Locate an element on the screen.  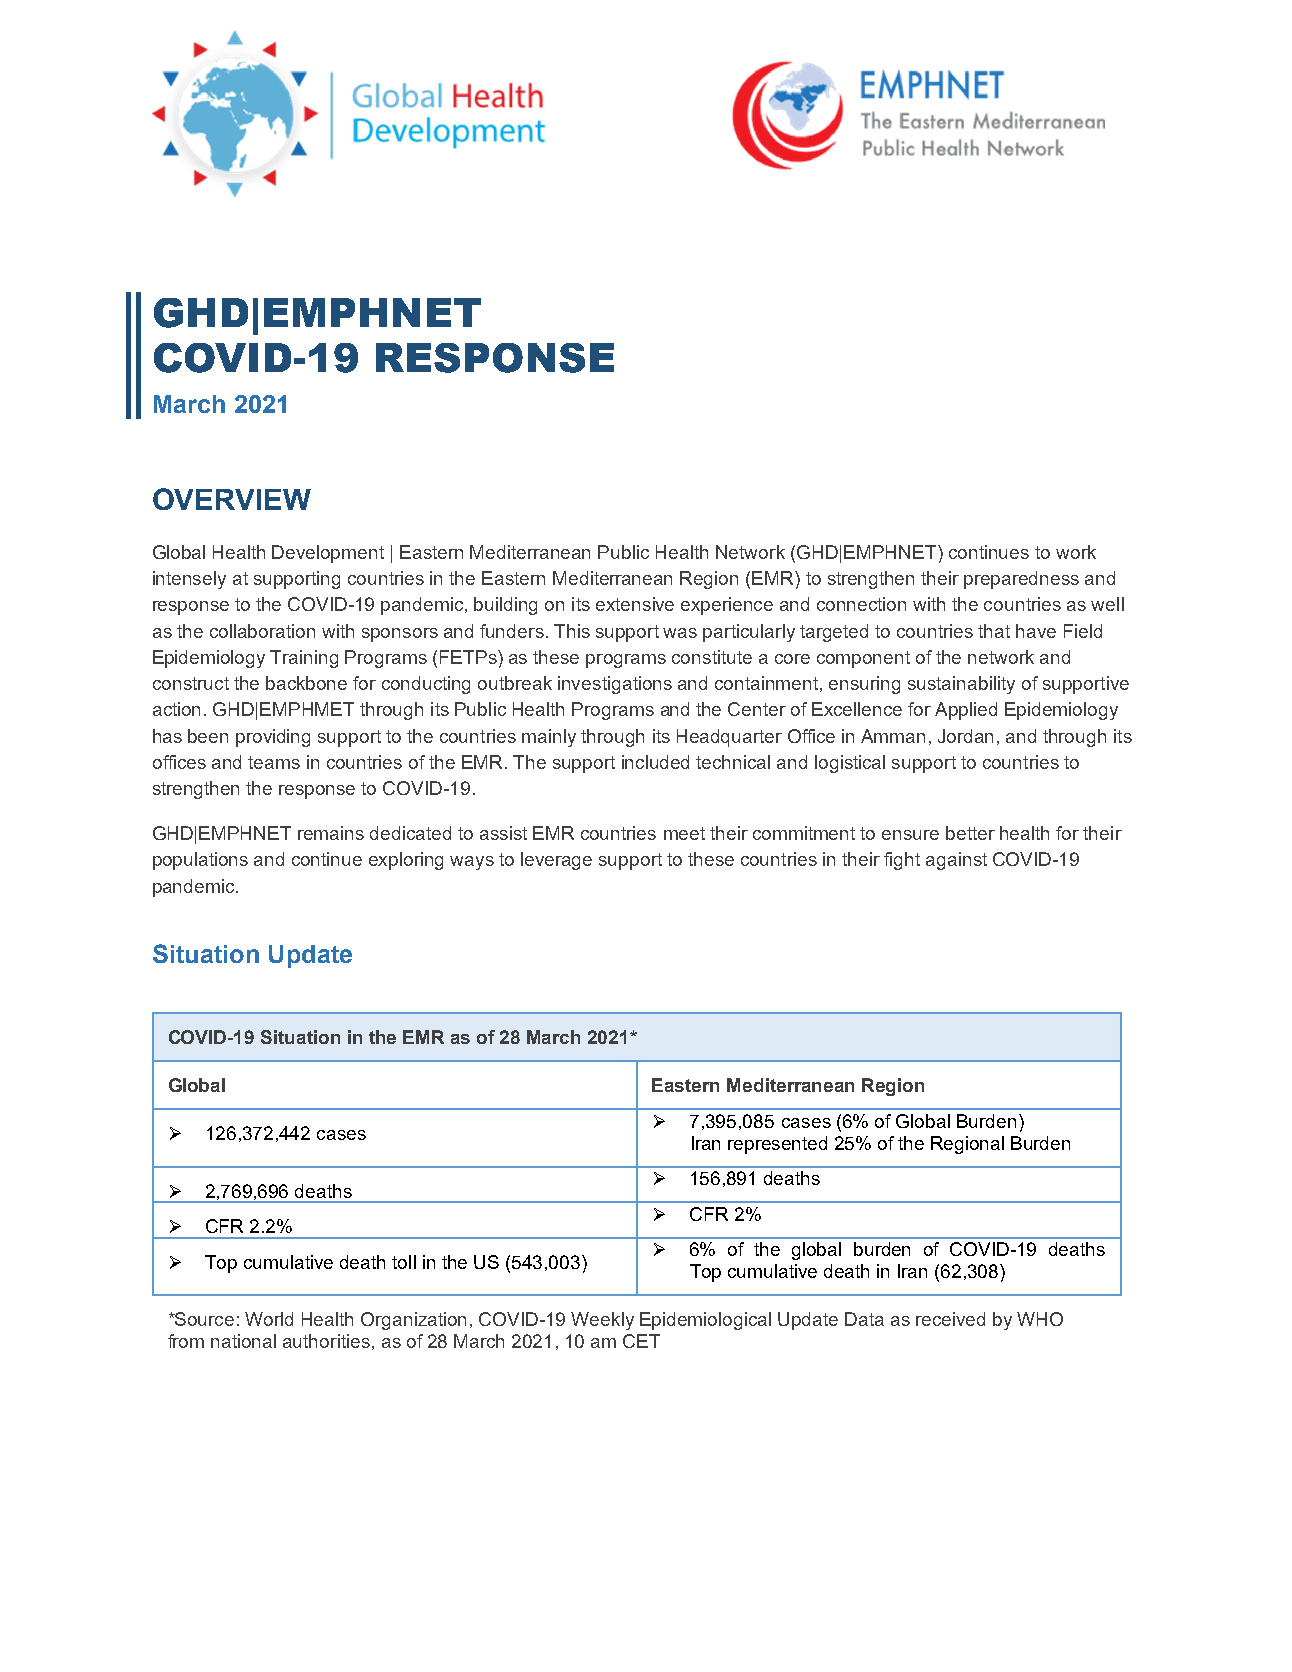
Weekly is located at coordinates (602, 1321).
